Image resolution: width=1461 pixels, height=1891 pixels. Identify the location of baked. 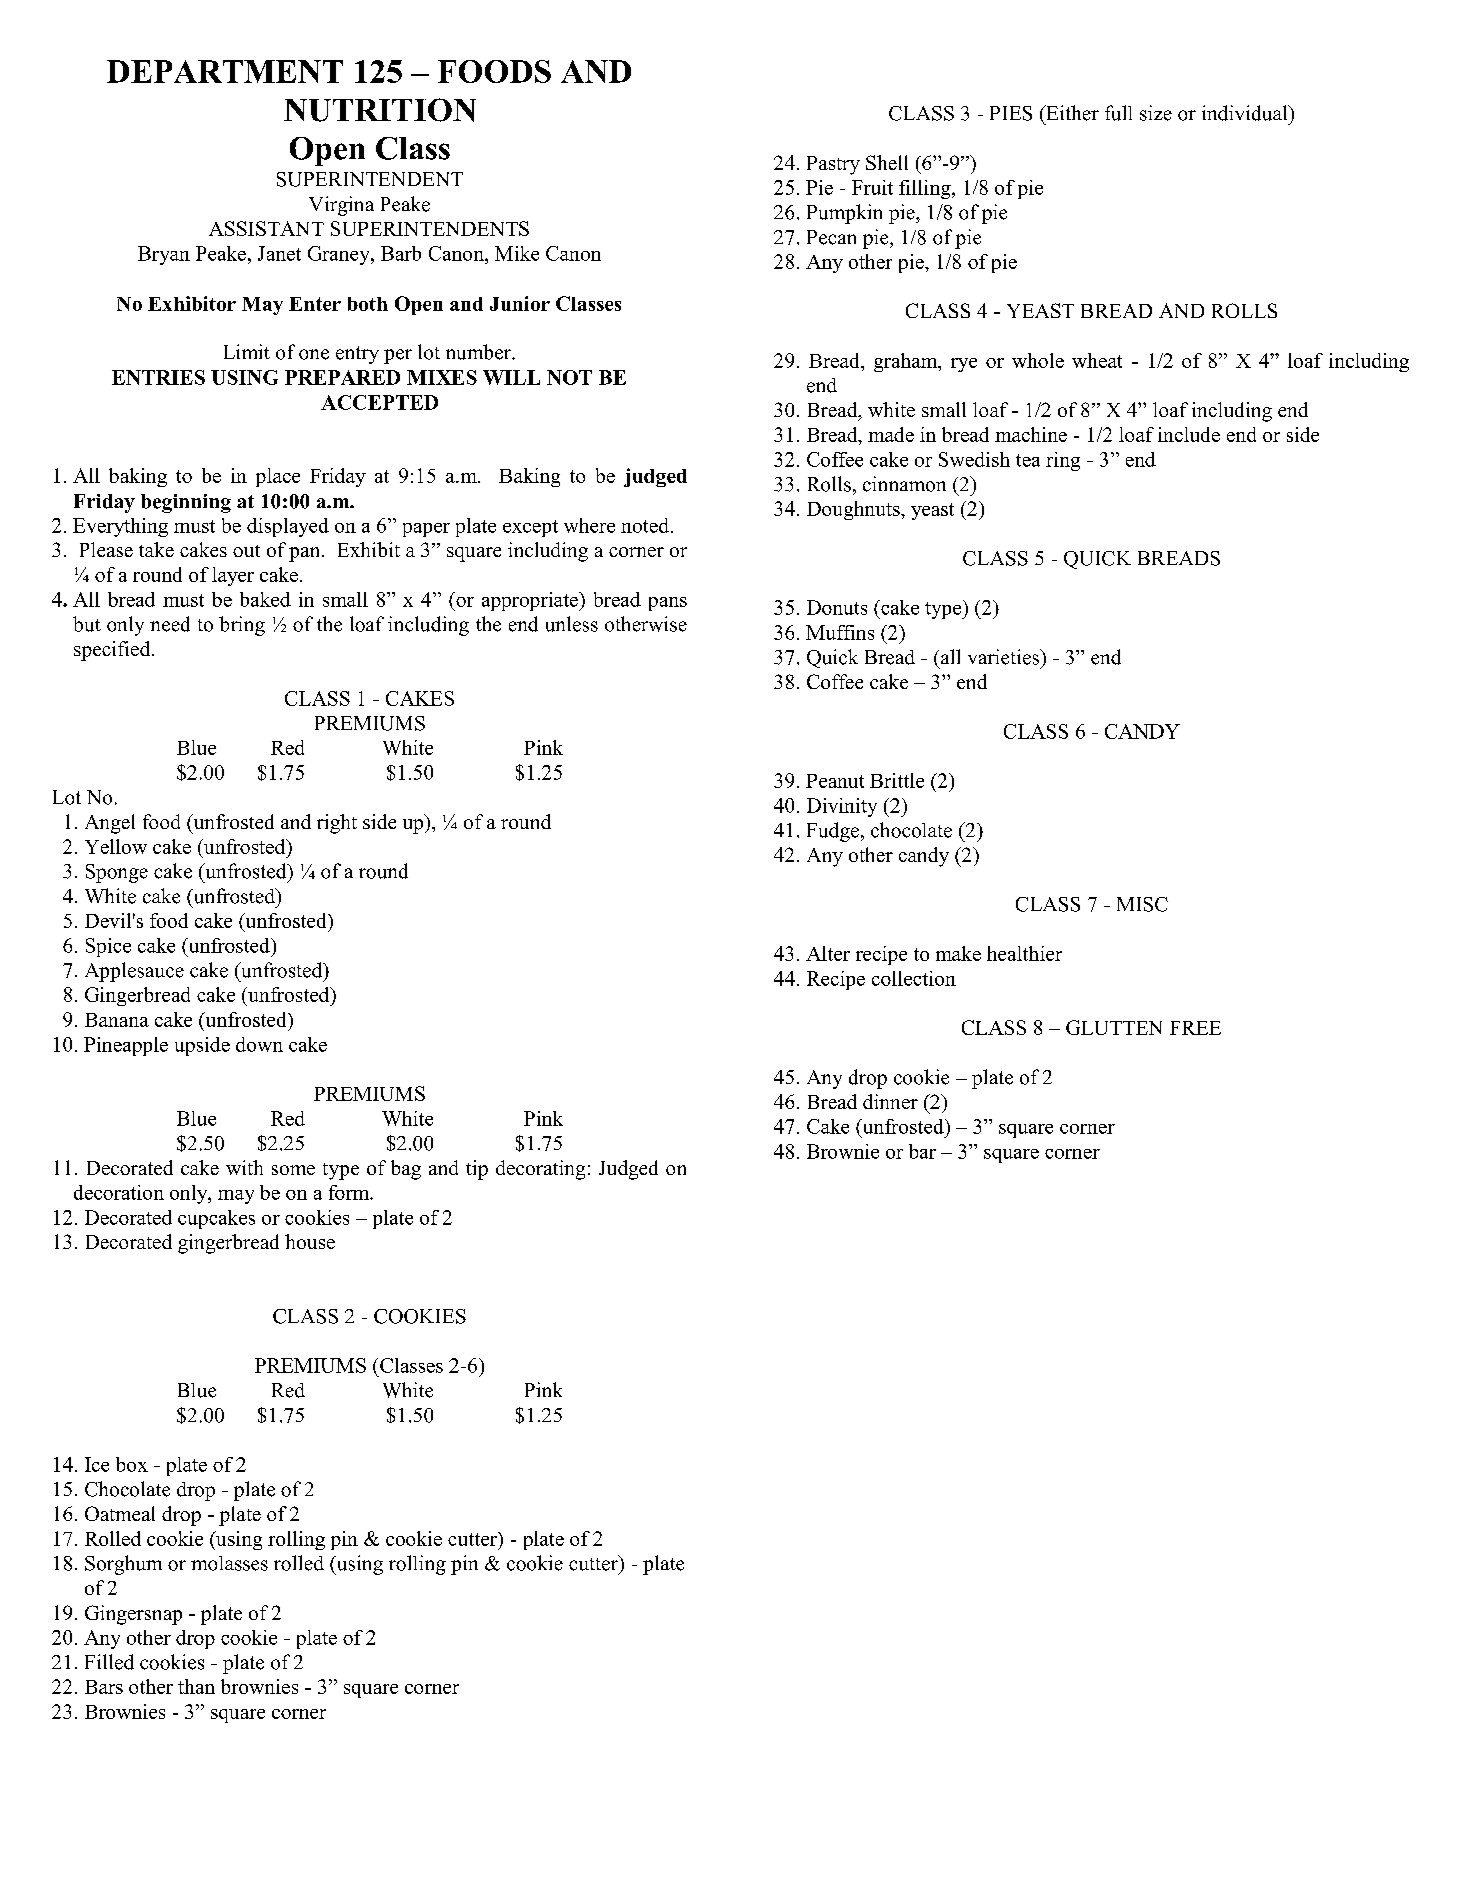
(265, 599).
